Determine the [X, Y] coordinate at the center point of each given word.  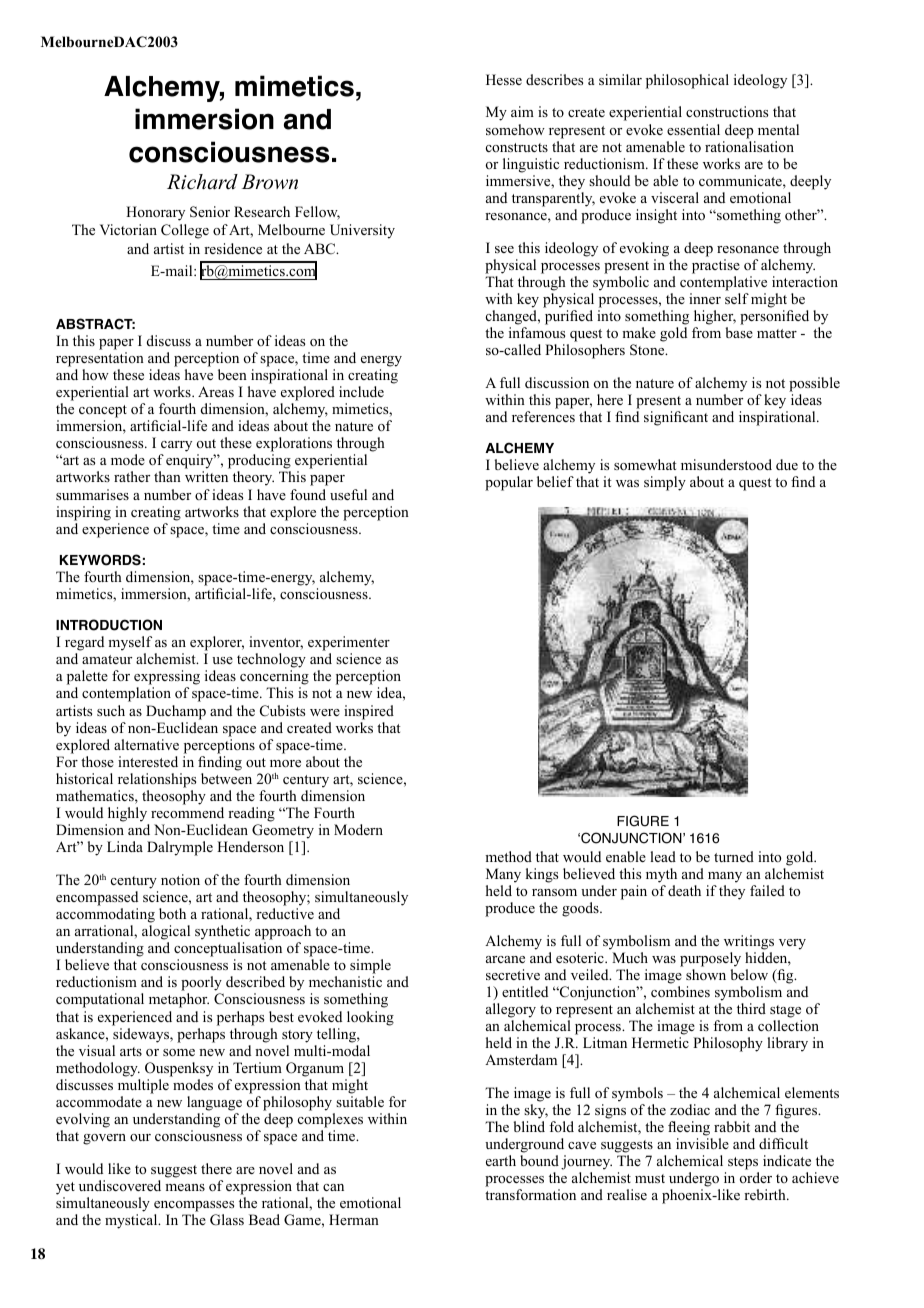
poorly [202, 985]
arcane [505, 959]
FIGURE [643, 821]
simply [665, 483]
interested [148, 761]
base [739, 332]
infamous [537, 332]
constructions [727, 111]
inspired [369, 712]
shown [706, 974]
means [185, 1187]
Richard [202, 182]
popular [509, 483]
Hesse [504, 79]
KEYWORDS [100, 560]
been [232, 374]
